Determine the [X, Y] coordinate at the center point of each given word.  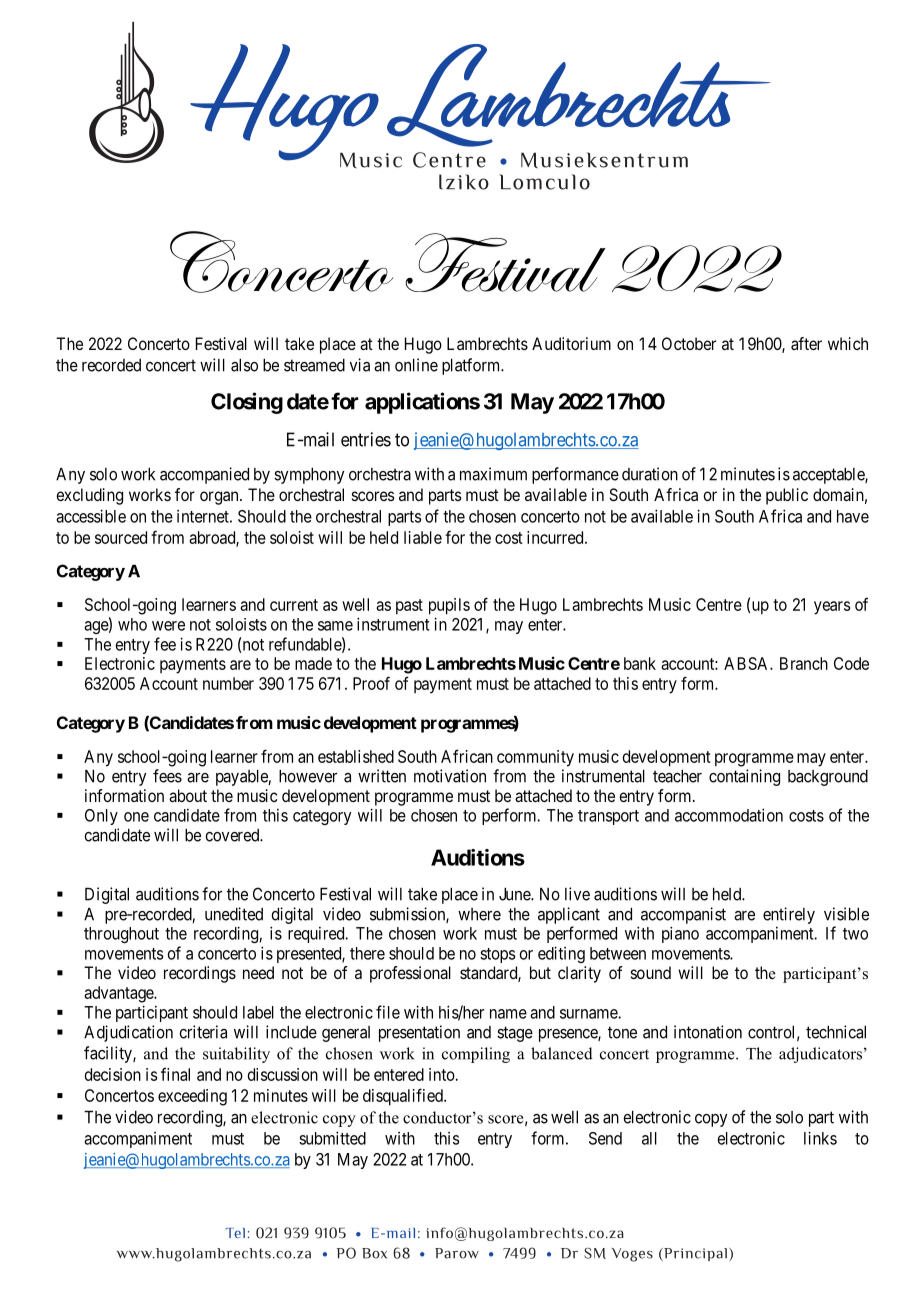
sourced [121, 537]
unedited [234, 914]
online [416, 365]
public [787, 496]
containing [744, 777]
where [479, 914]
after [806, 343]
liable [423, 537]
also [244, 365]
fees [167, 776]
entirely [789, 915]
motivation [450, 776]
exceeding [192, 1097]
